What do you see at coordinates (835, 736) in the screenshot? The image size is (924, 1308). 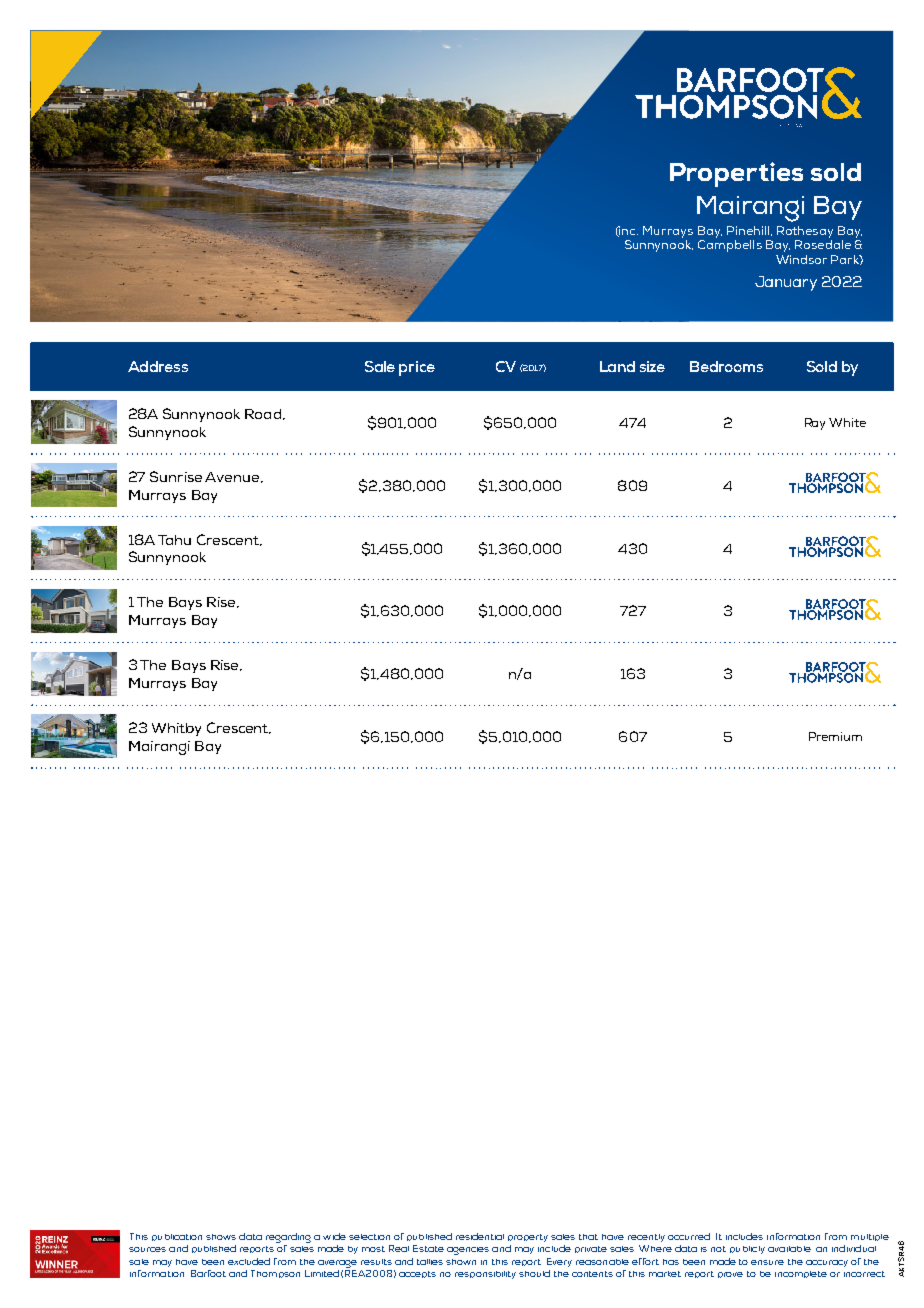 I see `Premium` at bounding box center [835, 736].
